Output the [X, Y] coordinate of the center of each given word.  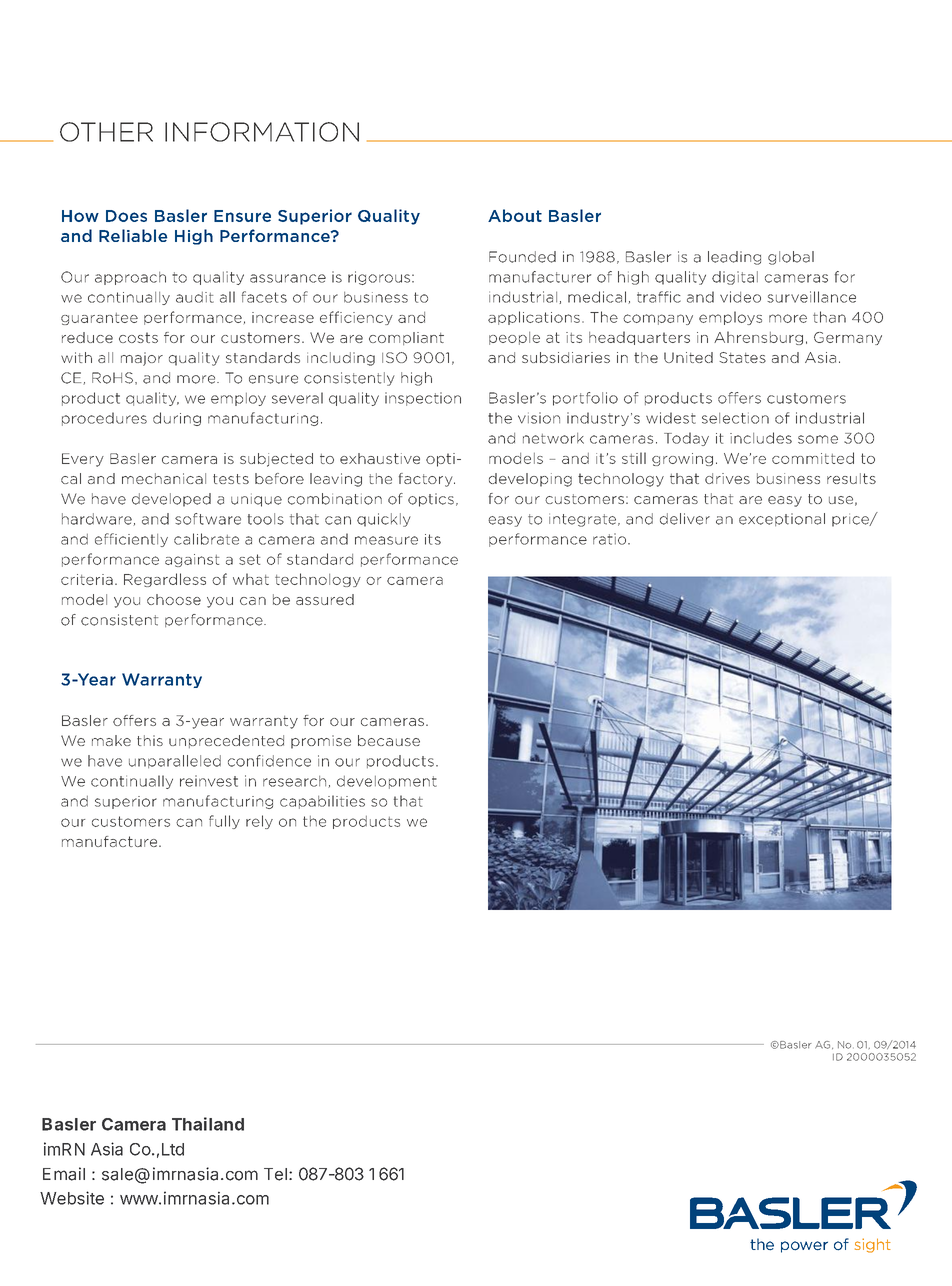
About [515, 215]
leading [734, 258]
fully [224, 822]
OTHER [106, 132]
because [389, 740]
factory [427, 480]
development [387, 782]
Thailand [208, 1124]
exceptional [782, 519]
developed [171, 500]
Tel [275, 1174]
